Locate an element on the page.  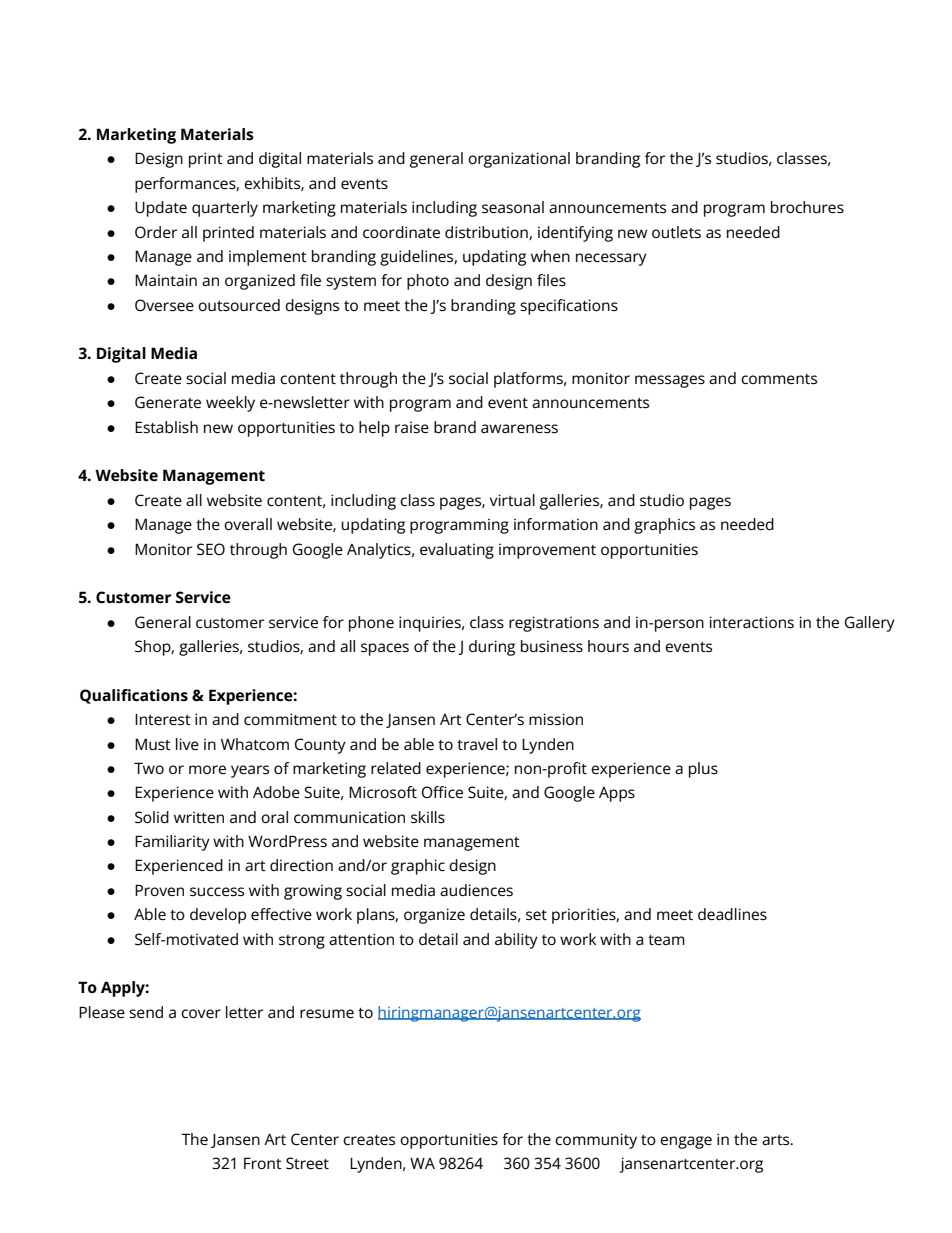
Front is located at coordinates (263, 1163).
